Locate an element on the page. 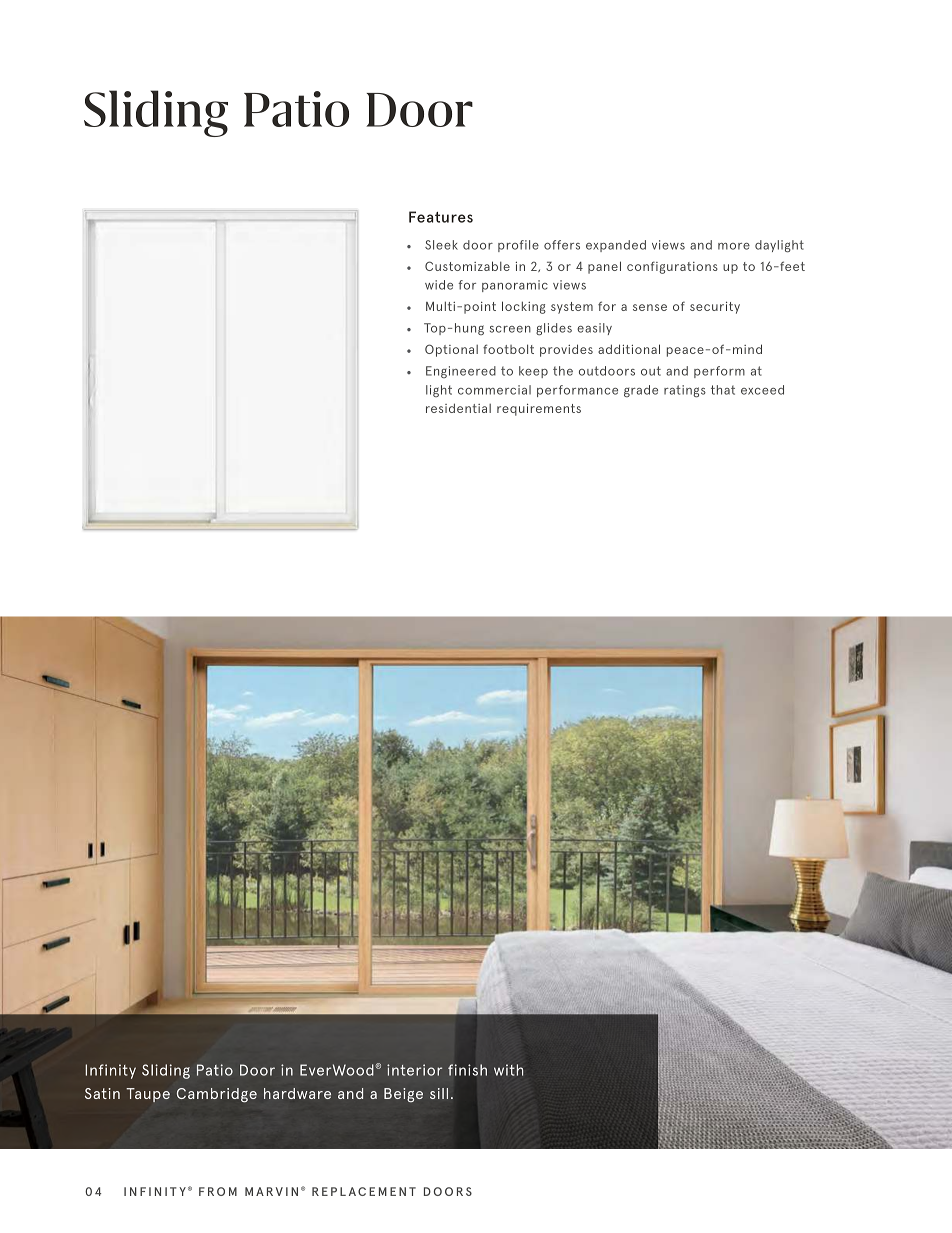 The image size is (952, 1233). commercial is located at coordinates (494, 390).
